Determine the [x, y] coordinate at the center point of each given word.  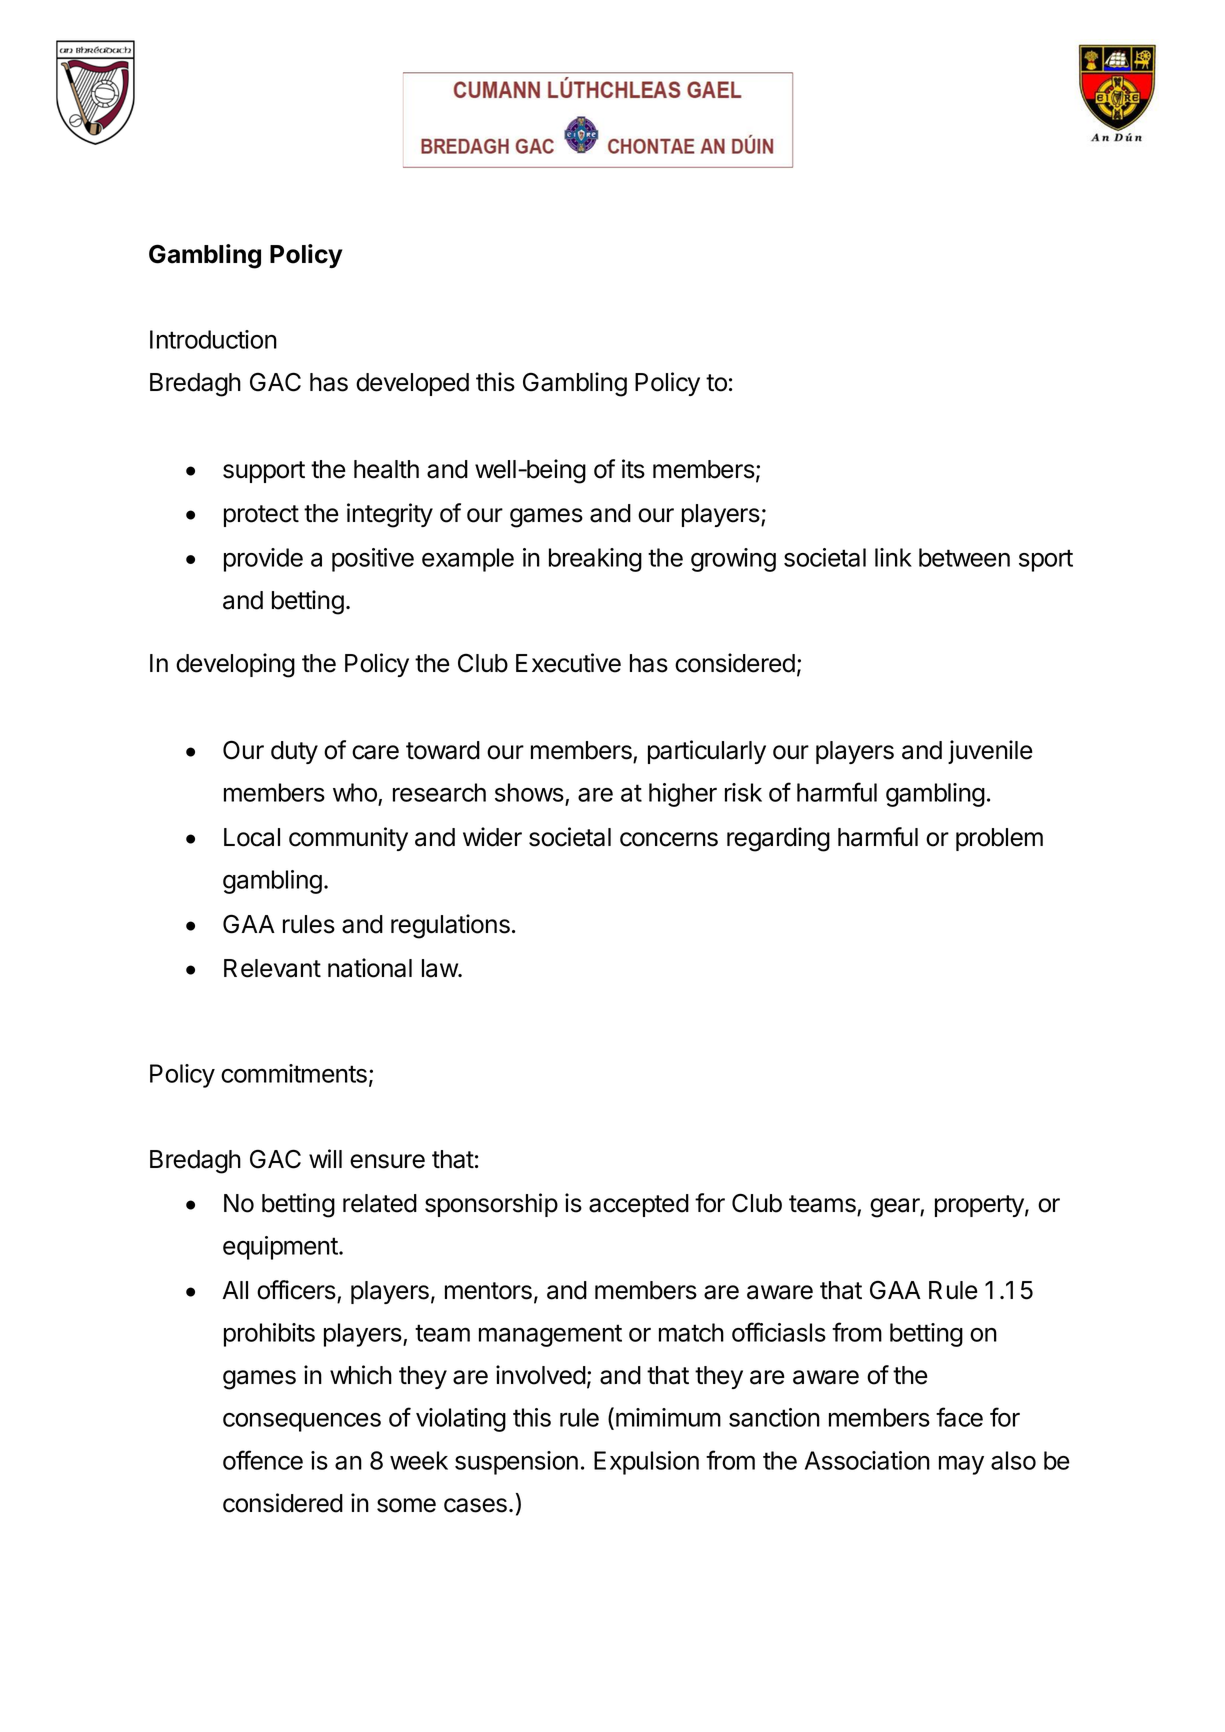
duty [294, 752]
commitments [294, 1073]
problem [999, 839]
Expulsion [646, 1463]
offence [263, 1460]
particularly [707, 752]
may [961, 1465]
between [964, 557]
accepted [639, 1205]
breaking [595, 560]
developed [412, 384]
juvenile [990, 752]
